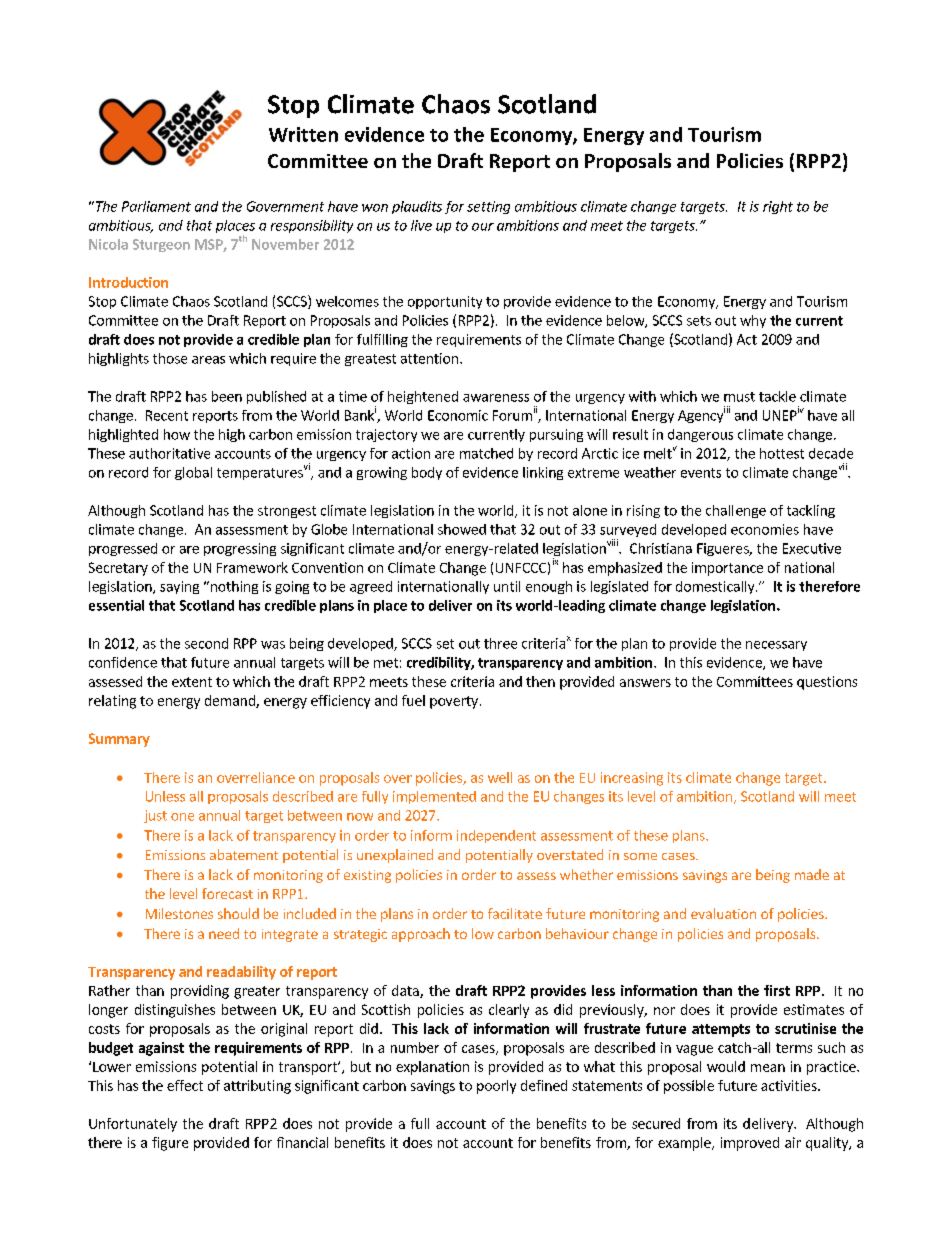 This screenshot has width=952, height=1233. Describe the element at coordinates (778, 207) in the screenshot. I see `right` at that location.
